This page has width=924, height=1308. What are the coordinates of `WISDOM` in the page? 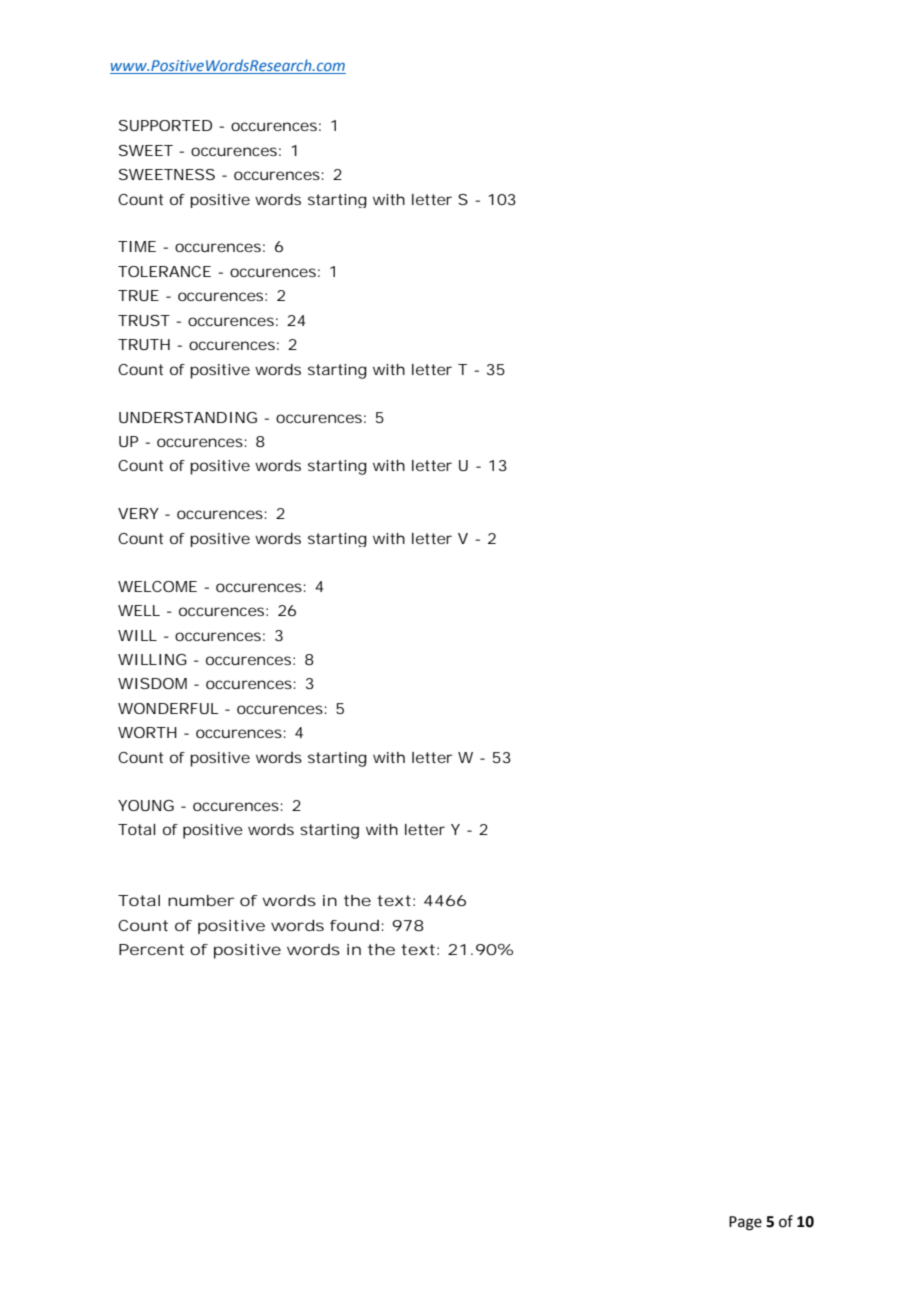 It's located at (156, 683).
